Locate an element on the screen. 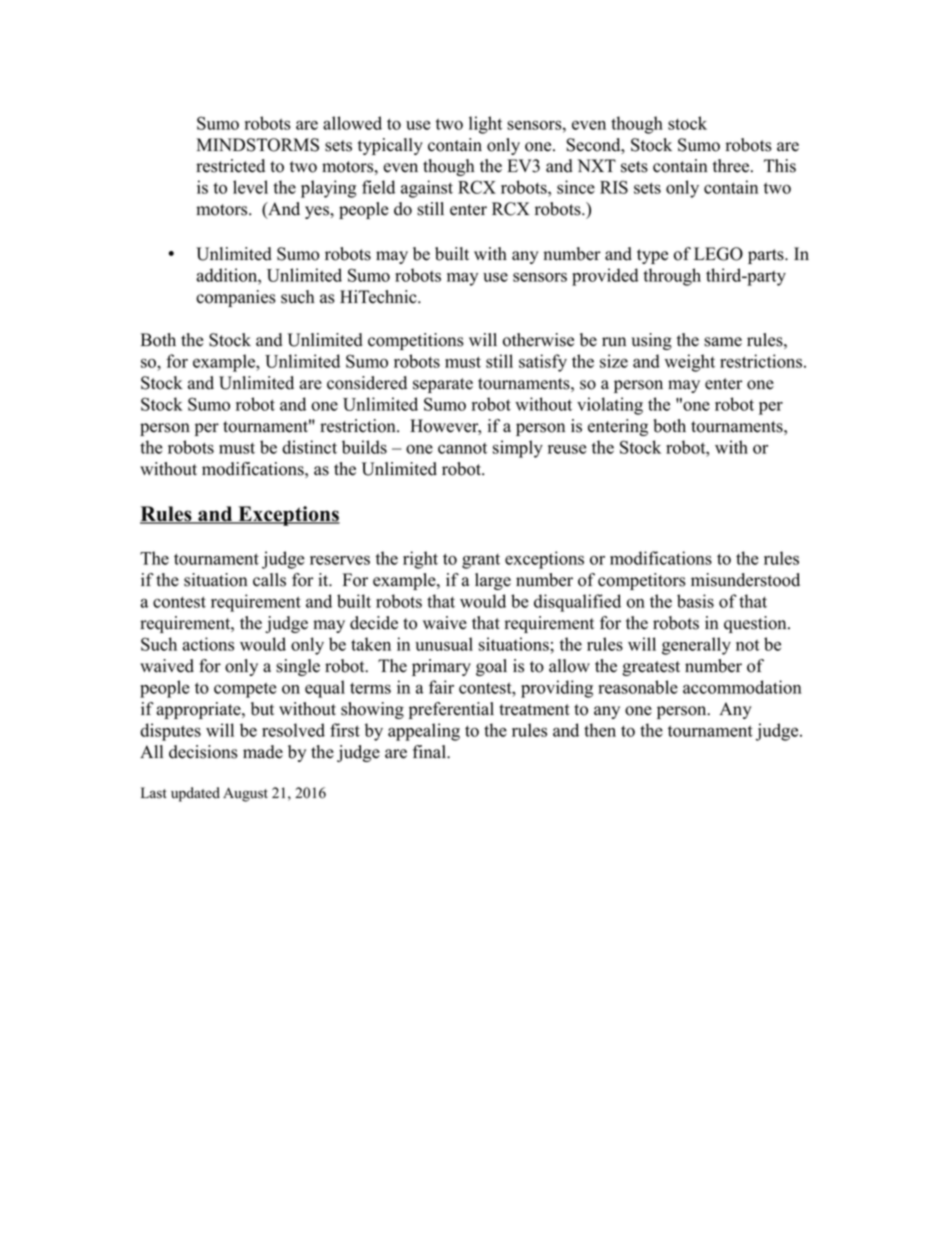  competitions is located at coordinates (416, 341).
